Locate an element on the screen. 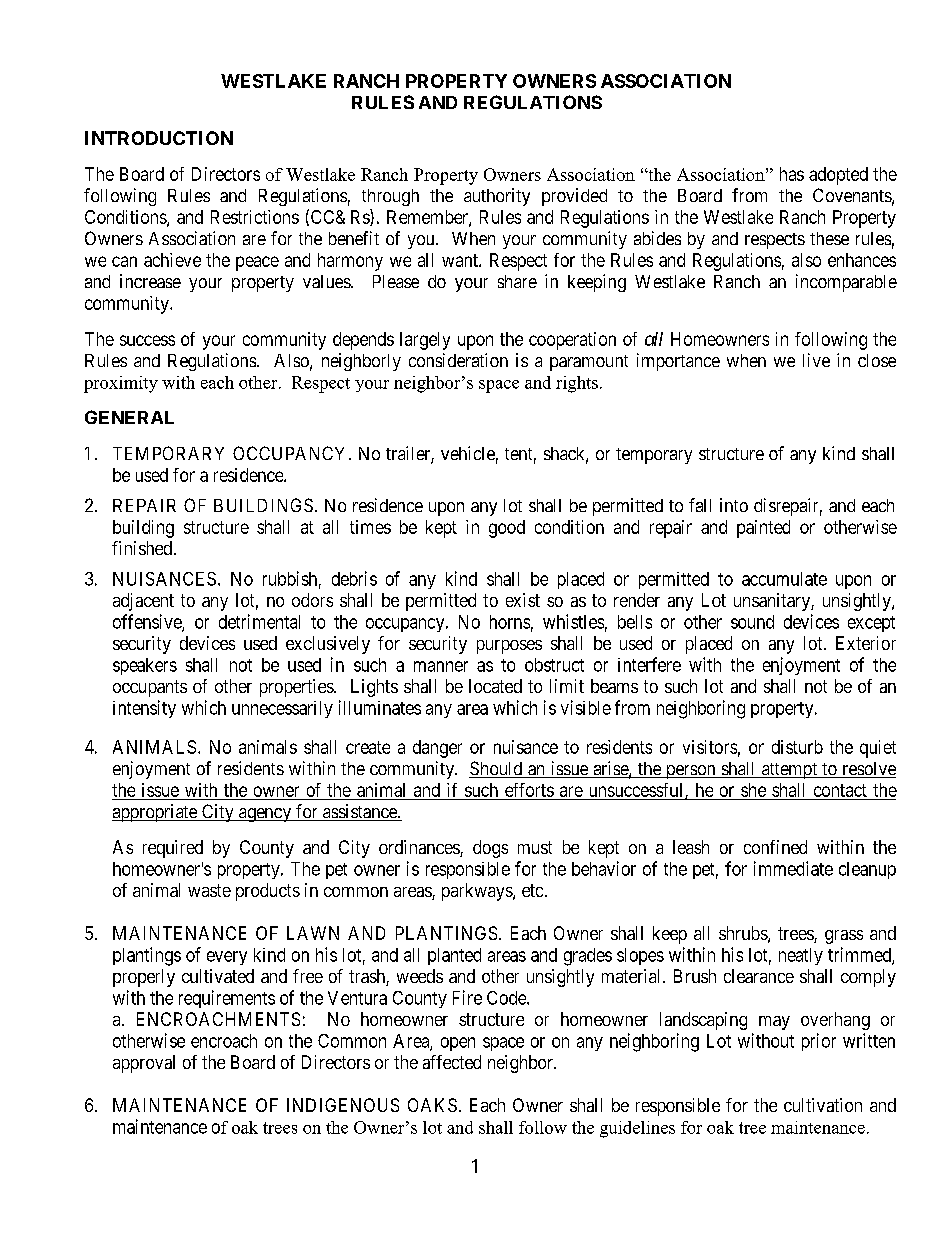 This screenshot has width=952, height=1233. consideration is located at coordinates (458, 360).
